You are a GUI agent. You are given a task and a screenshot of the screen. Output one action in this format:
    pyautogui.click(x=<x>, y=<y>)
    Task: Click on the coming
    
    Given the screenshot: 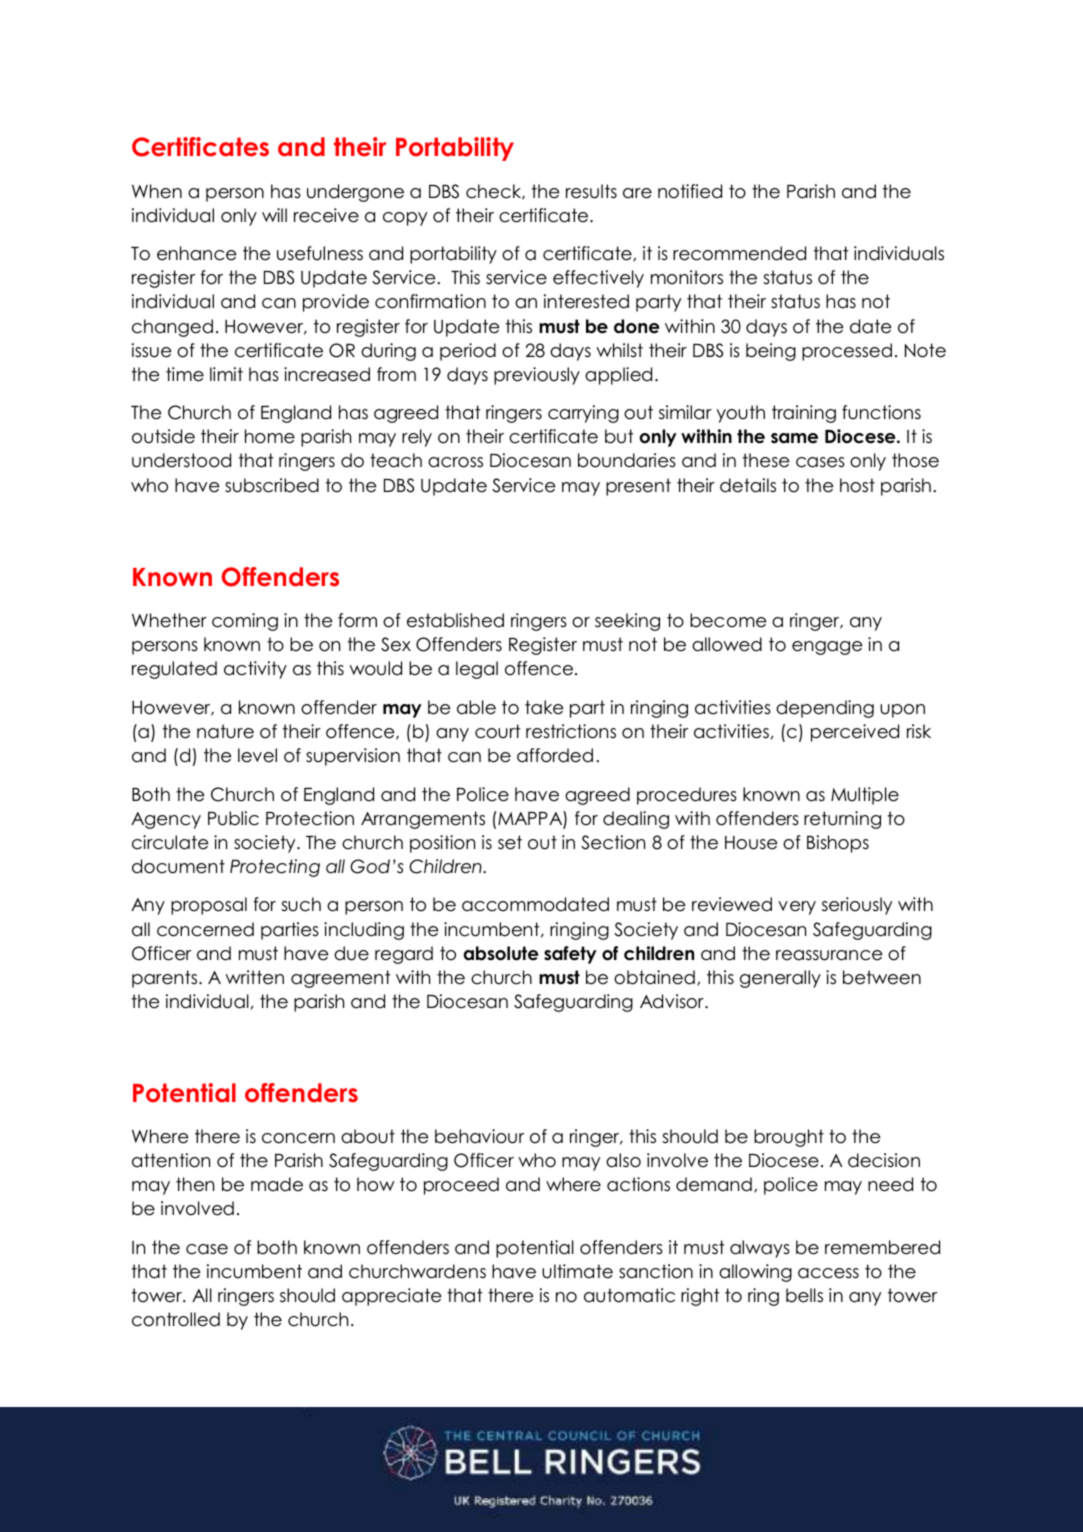 What is the action you would take?
    pyautogui.click(x=245, y=622)
